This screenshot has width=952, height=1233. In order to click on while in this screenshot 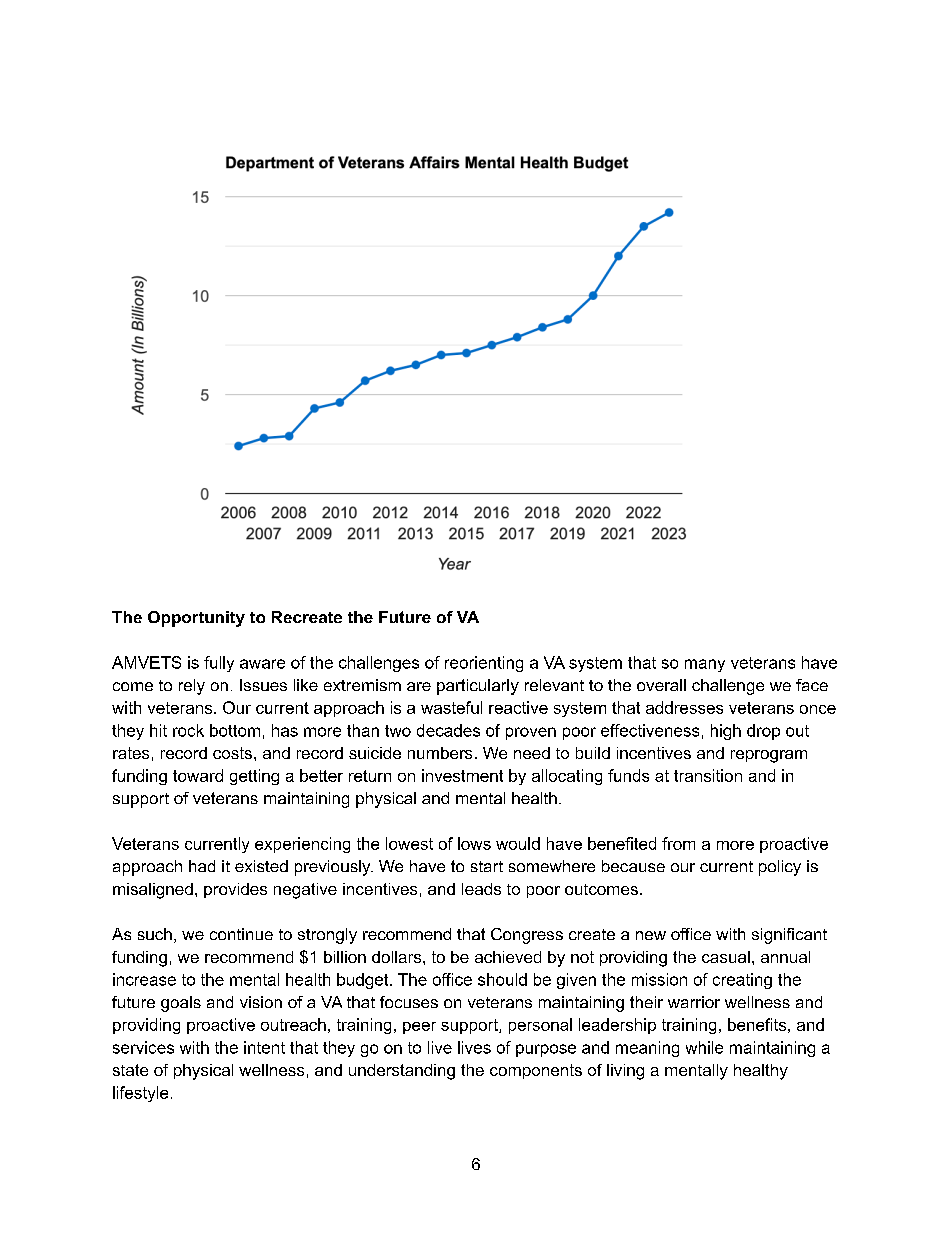, I will do `click(704, 1047)`.
